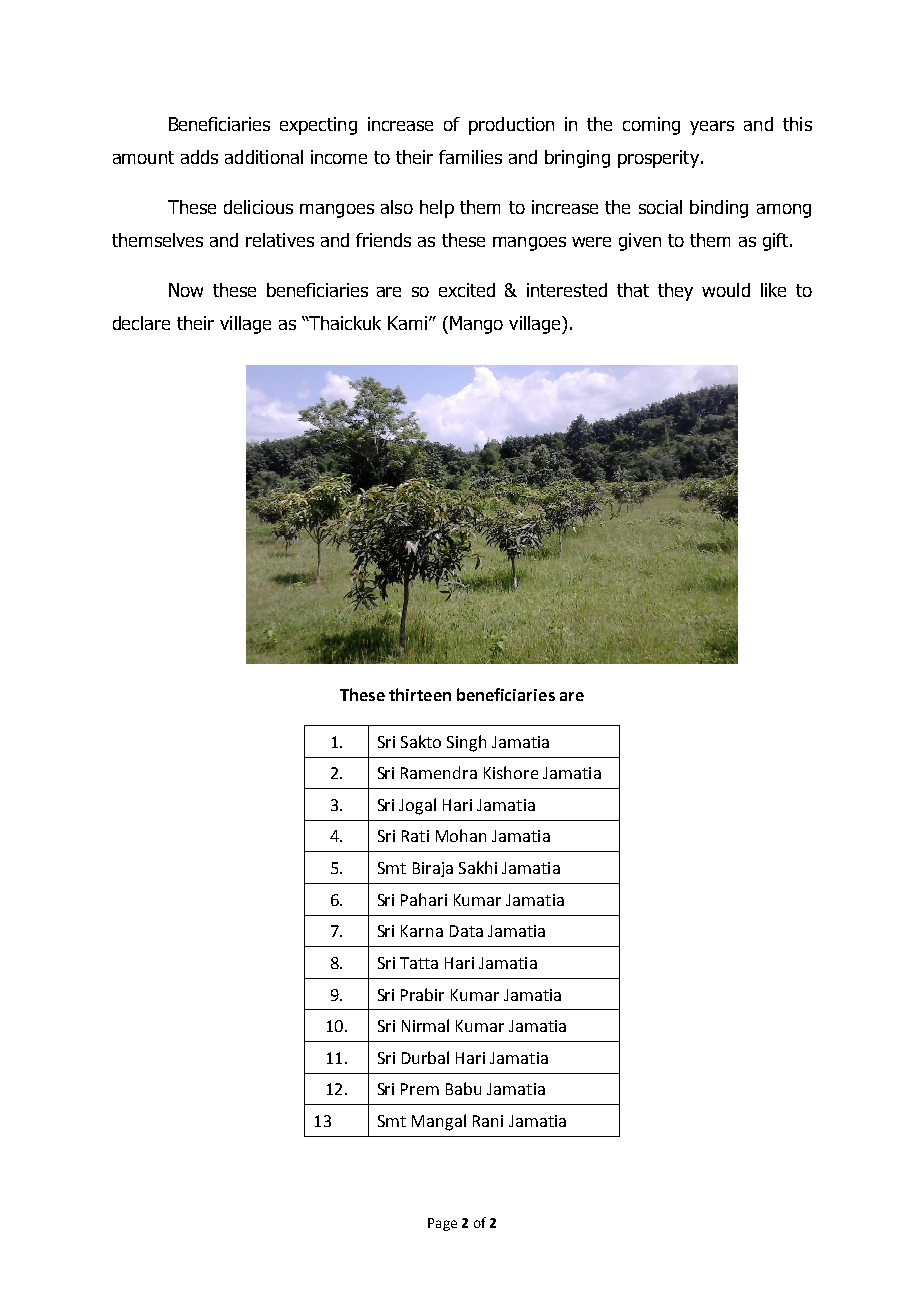 The image size is (924, 1308). What do you see at coordinates (420, 694) in the image?
I see `thirteen` at bounding box center [420, 694].
